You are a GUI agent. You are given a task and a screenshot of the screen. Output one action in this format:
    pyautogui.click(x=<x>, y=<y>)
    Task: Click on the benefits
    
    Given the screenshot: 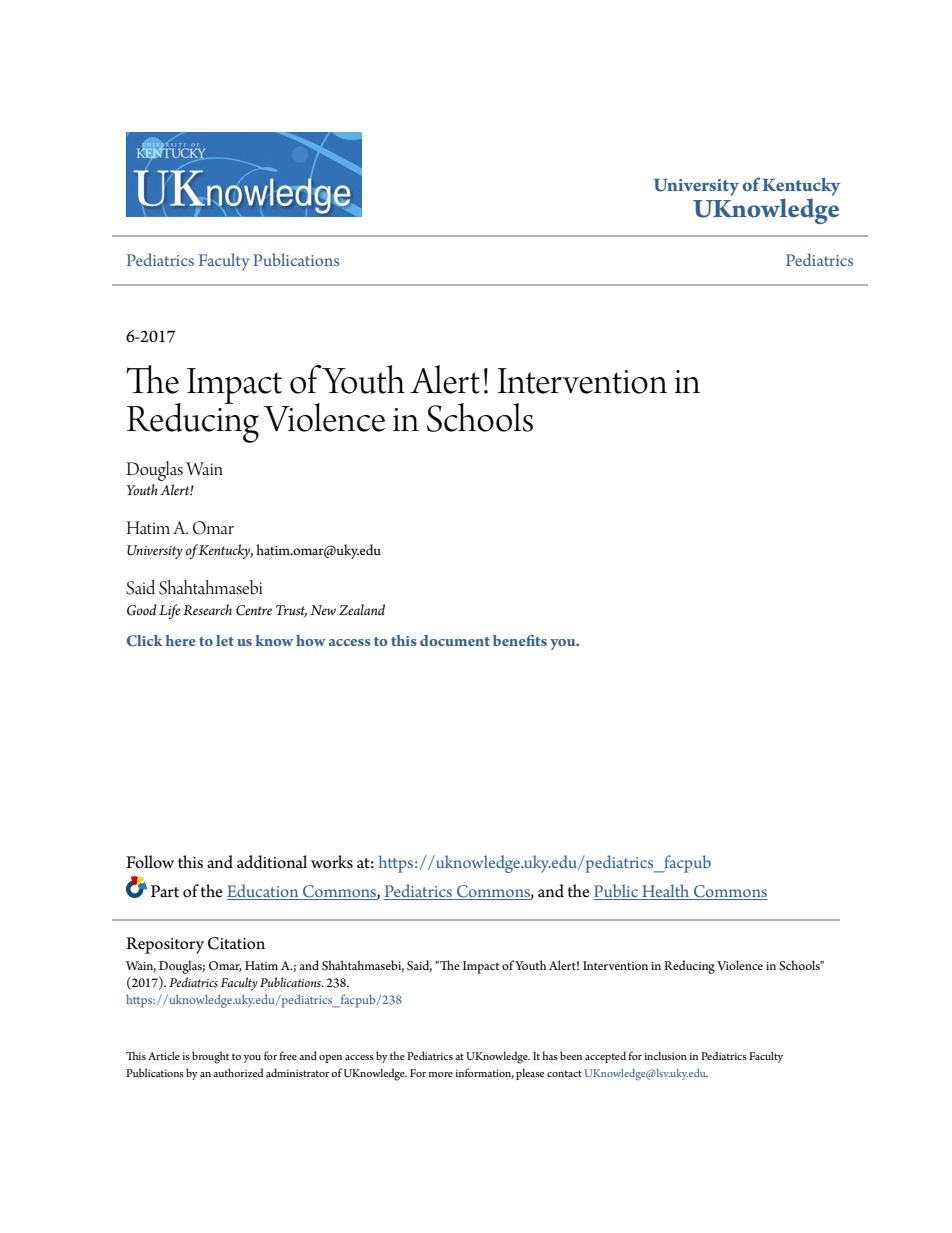 What is the action you would take?
    pyautogui.click(x=520, y=640)
